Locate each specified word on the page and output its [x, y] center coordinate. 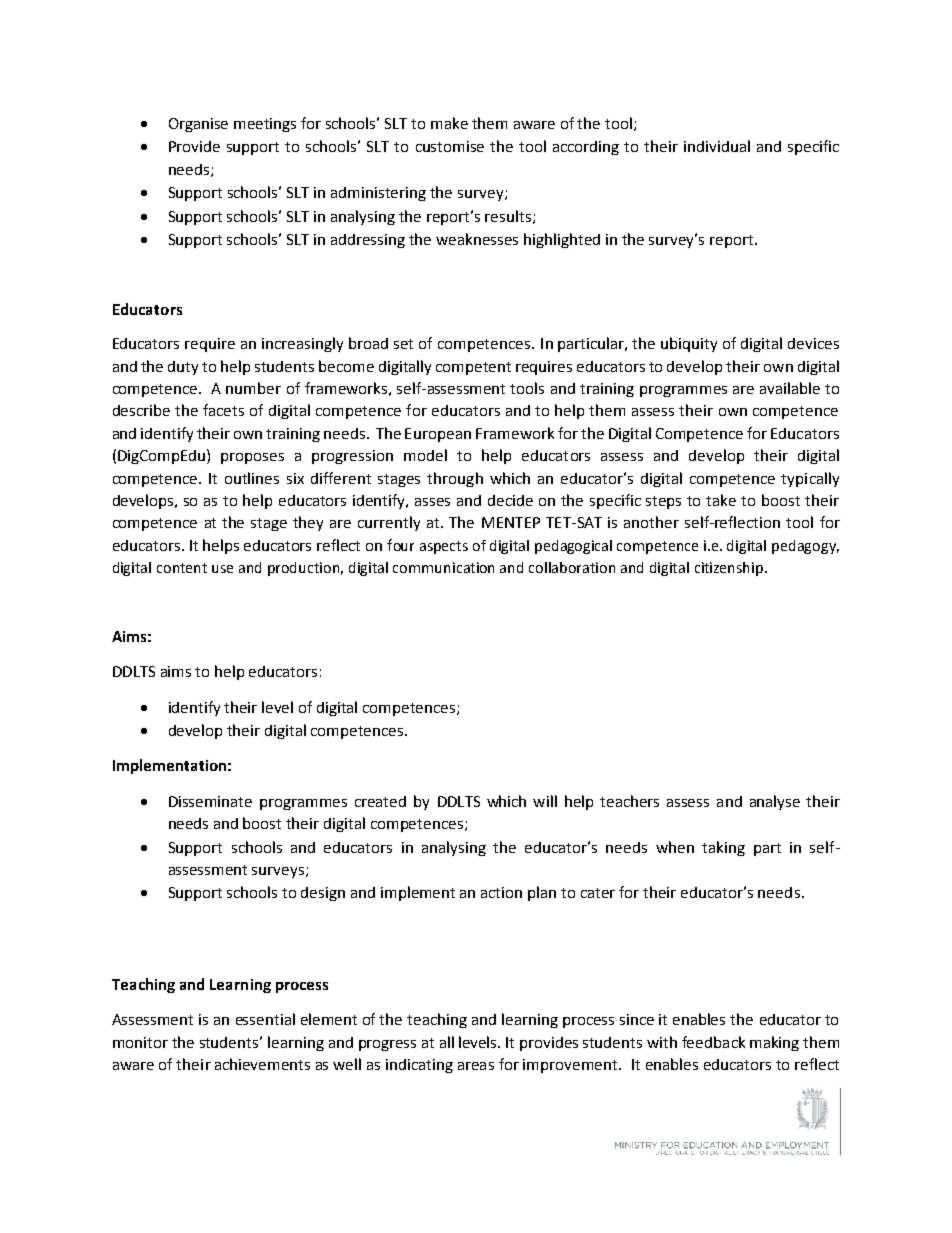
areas [476, 1066]
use [222, 569]
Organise [198, 125]
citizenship [730, 569]
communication [443, 567]
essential [265, 1019]
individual [717, 146]
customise [450, 146]
